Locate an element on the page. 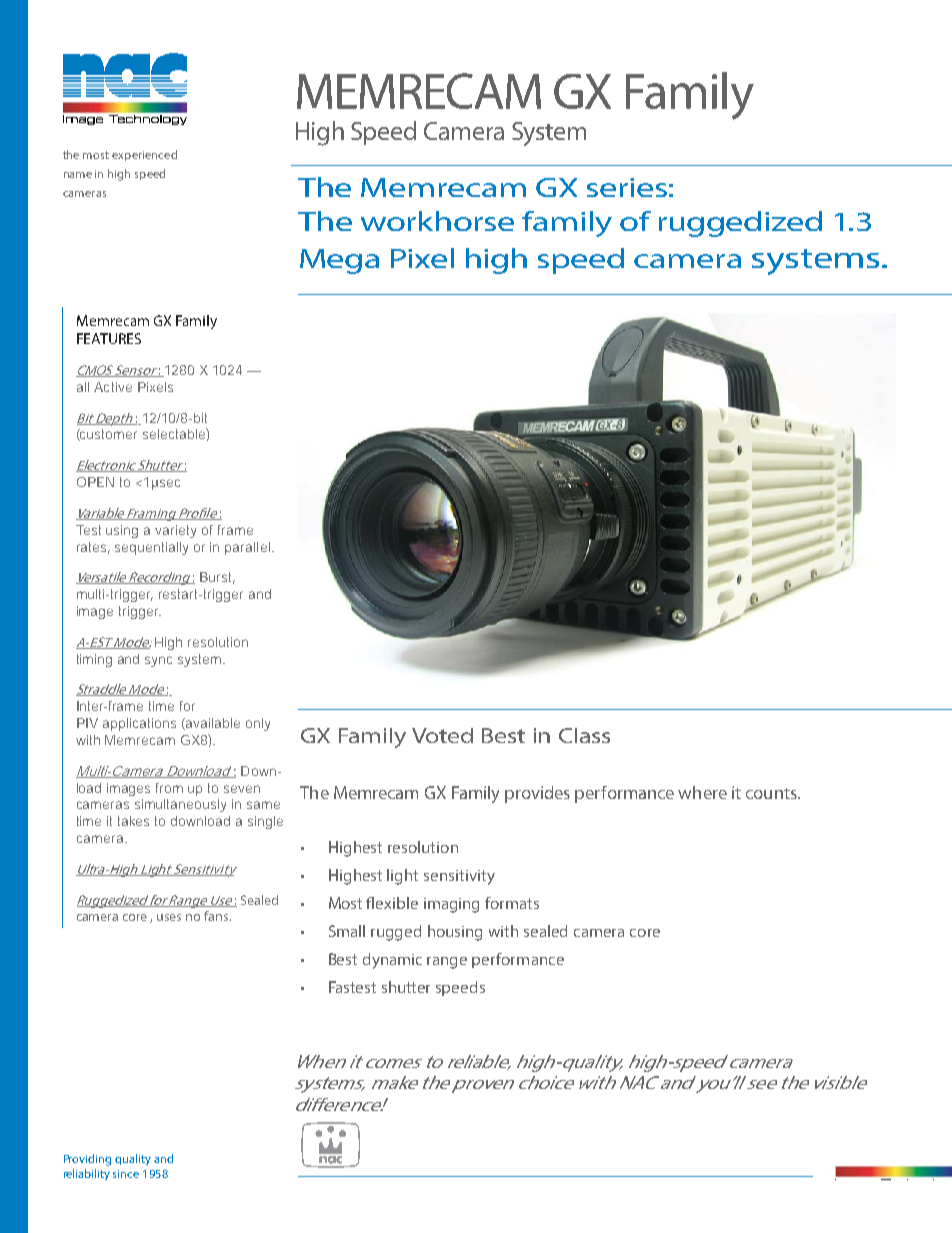 The height and width of the image is (1233, 952). parallel is located at coordinates (247, 548).
